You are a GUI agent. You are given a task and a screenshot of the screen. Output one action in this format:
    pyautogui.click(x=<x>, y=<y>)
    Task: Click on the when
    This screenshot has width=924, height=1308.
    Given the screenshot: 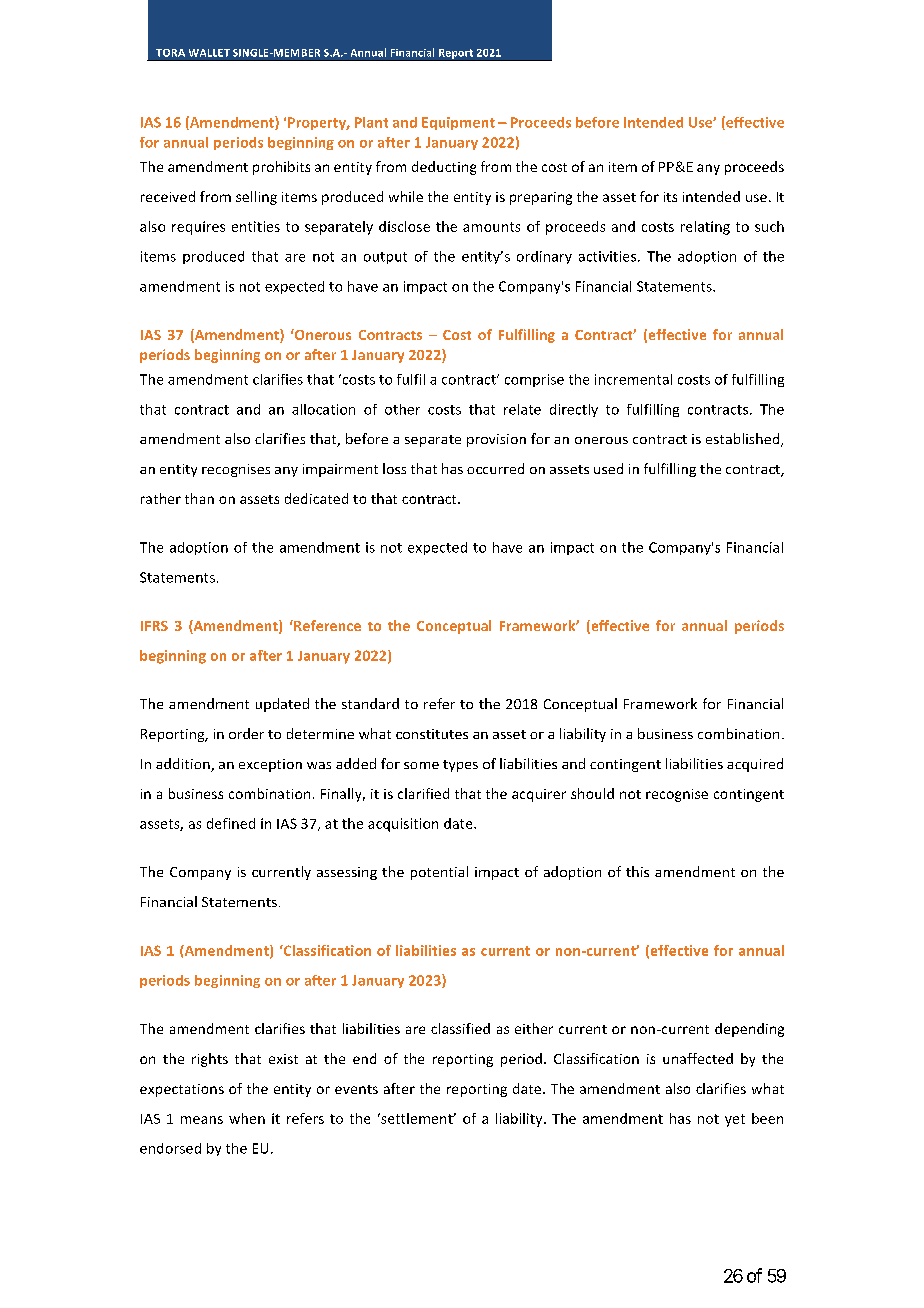 What is the action you would take?
    pyautogui.click(x=247, y=1118)
